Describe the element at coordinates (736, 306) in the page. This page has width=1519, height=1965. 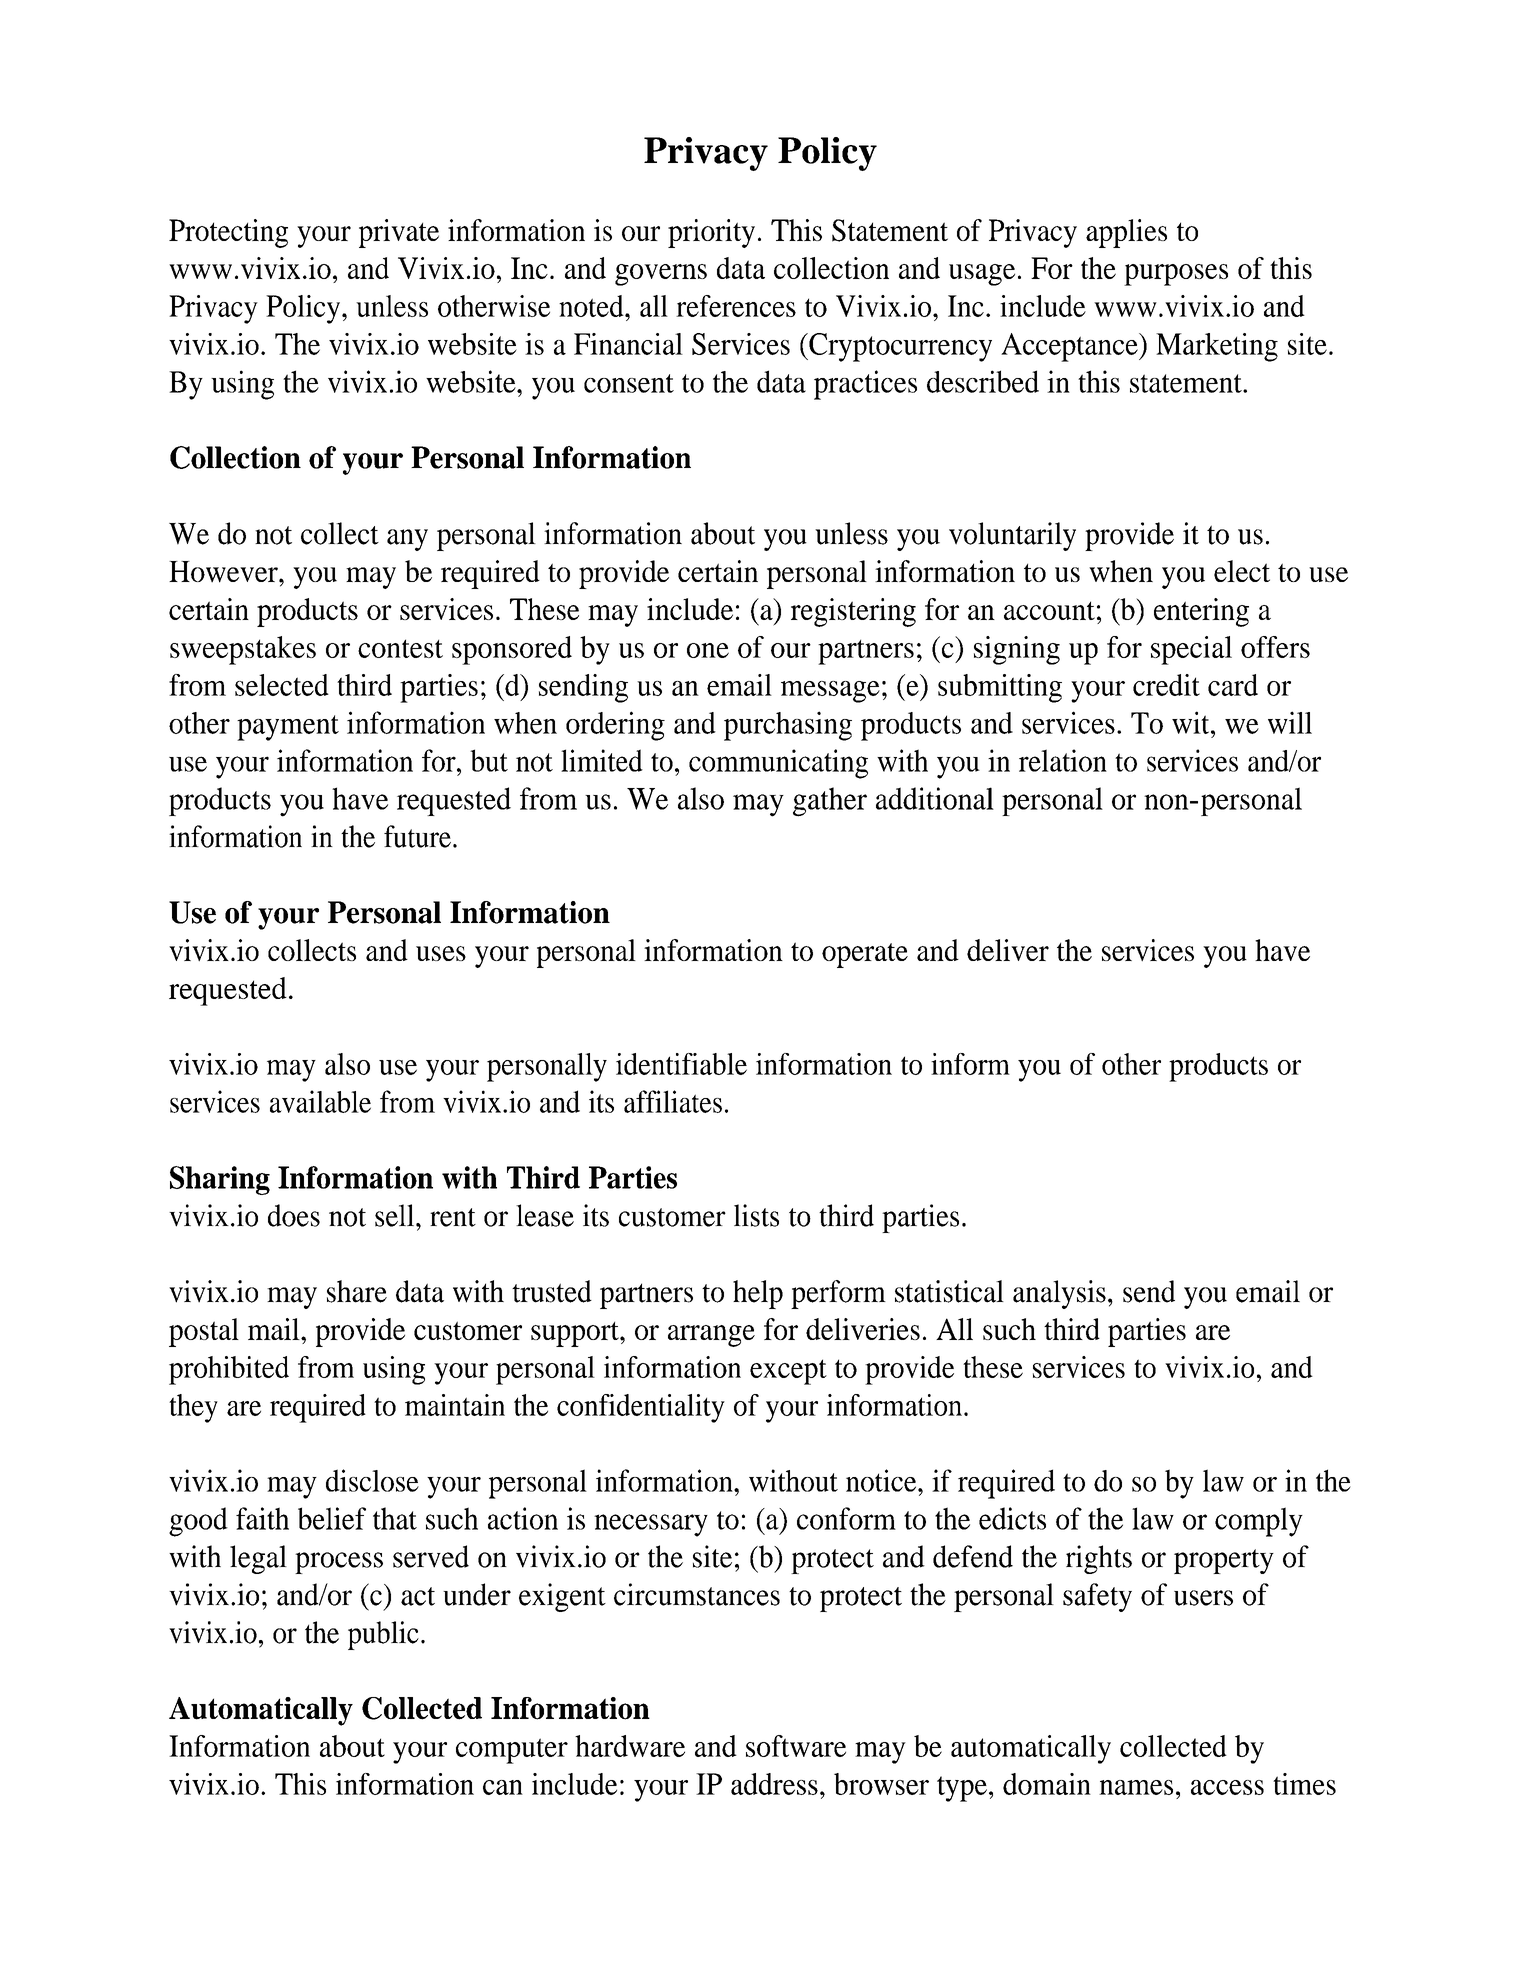
I see `references` at that location.
